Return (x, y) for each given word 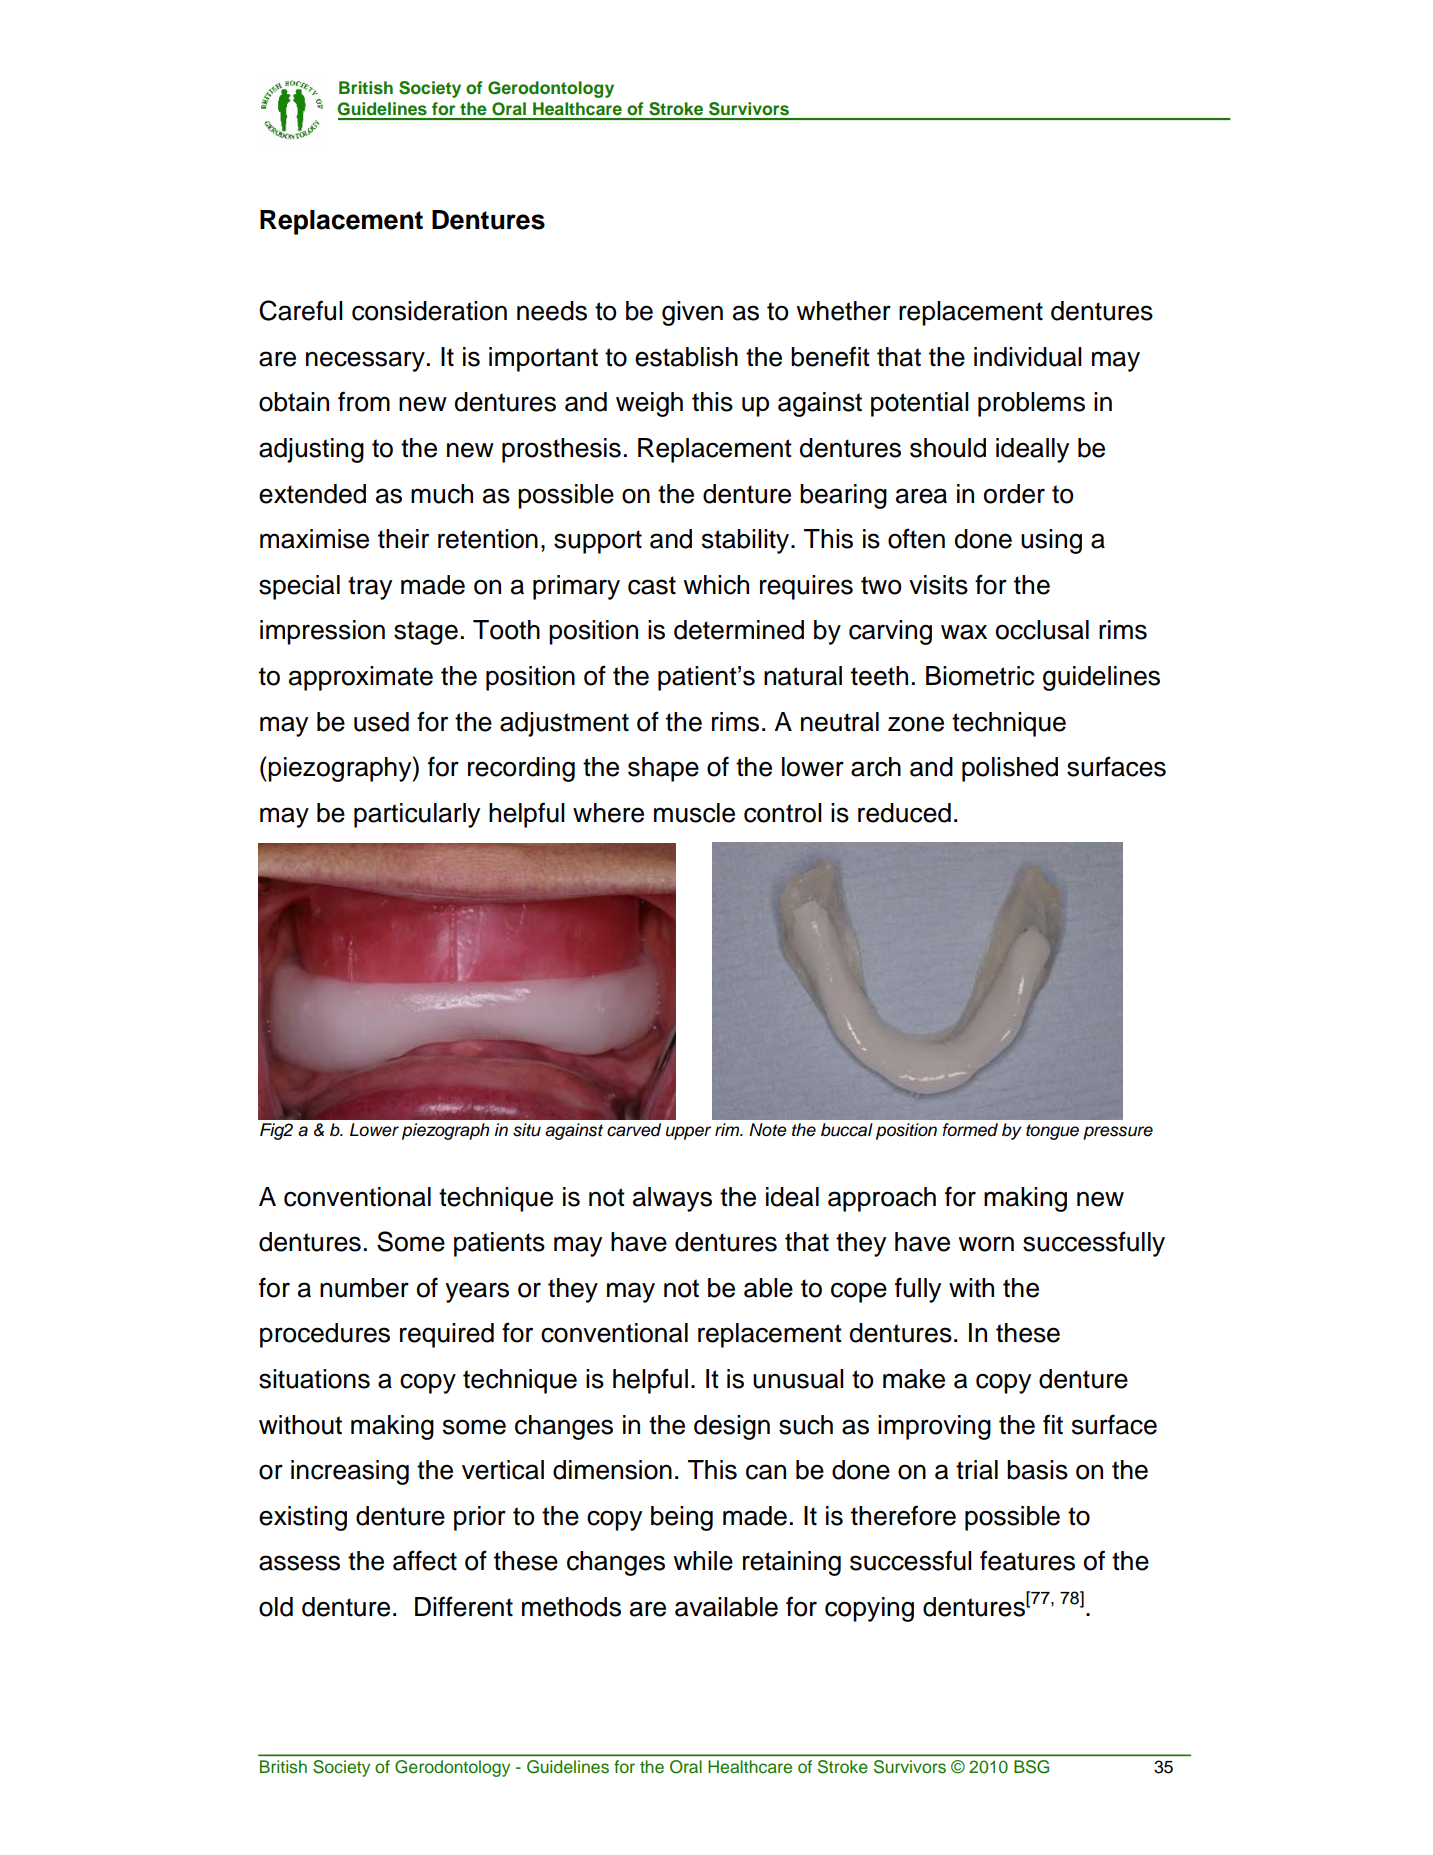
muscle (694, 813)
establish (686, 357)
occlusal (1042, 630)
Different (464, 1606)
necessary (365, 361)
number (364, 1288)
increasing (350, 1472)
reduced (904, 813)
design (732, 1427)
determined (739, 630)
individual (1028, 357)
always (672, 1199)
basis (1037, 1470)
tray (370, 588)
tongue (1052, 1132)
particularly (417, 815)
